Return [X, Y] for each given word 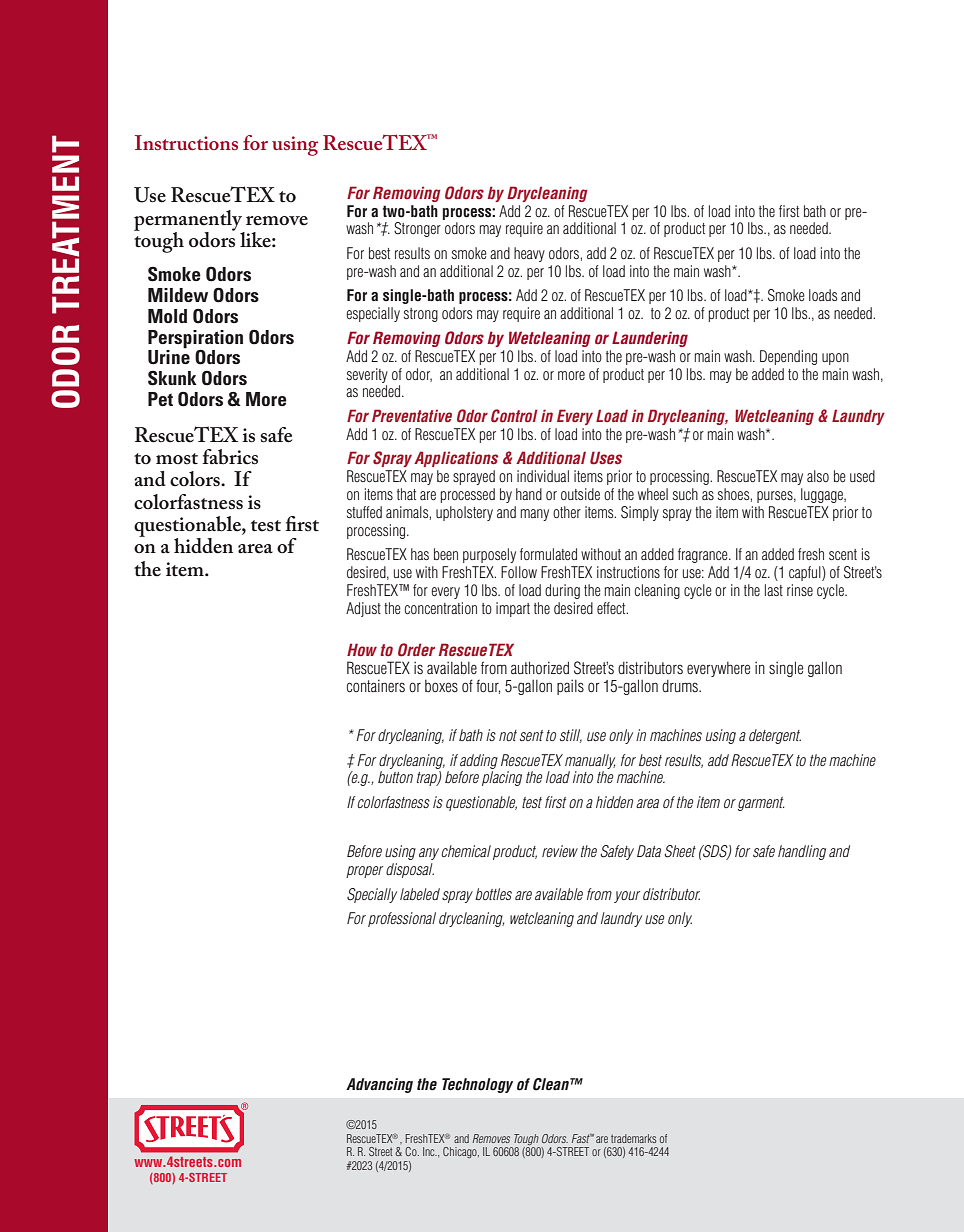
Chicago [461, 1152]
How [362, 649]
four [488, 687]
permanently [189, 221]
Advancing [379, 1085]
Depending [788, 357]
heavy [529, 254]
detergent [775, 736]
